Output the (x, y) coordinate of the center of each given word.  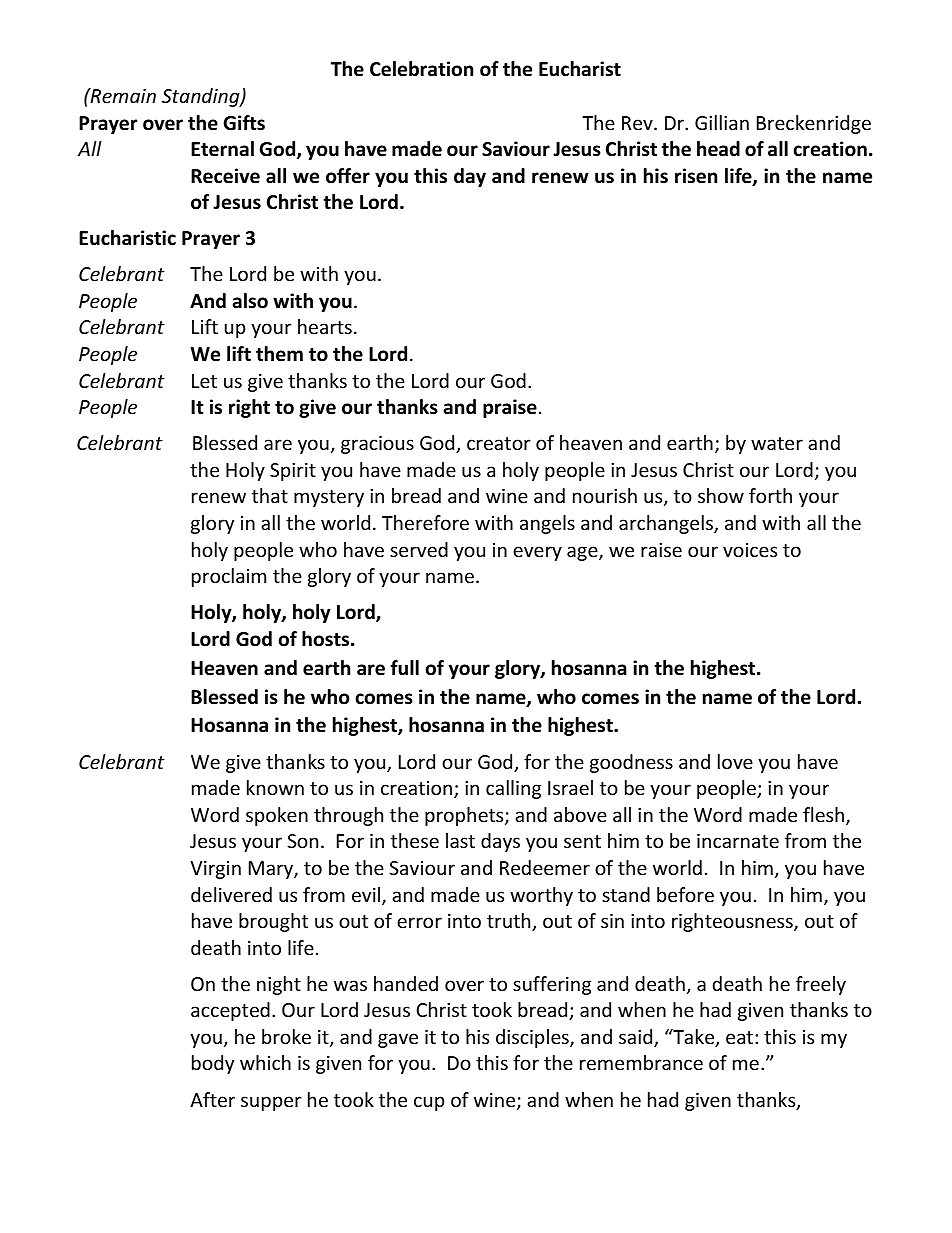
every (537, 553)
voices (750, 550)
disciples (533, 1038)
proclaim (229, 577)
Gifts (244, 123)
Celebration (421, 69)
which (265, 1062)
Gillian (722, 122)
